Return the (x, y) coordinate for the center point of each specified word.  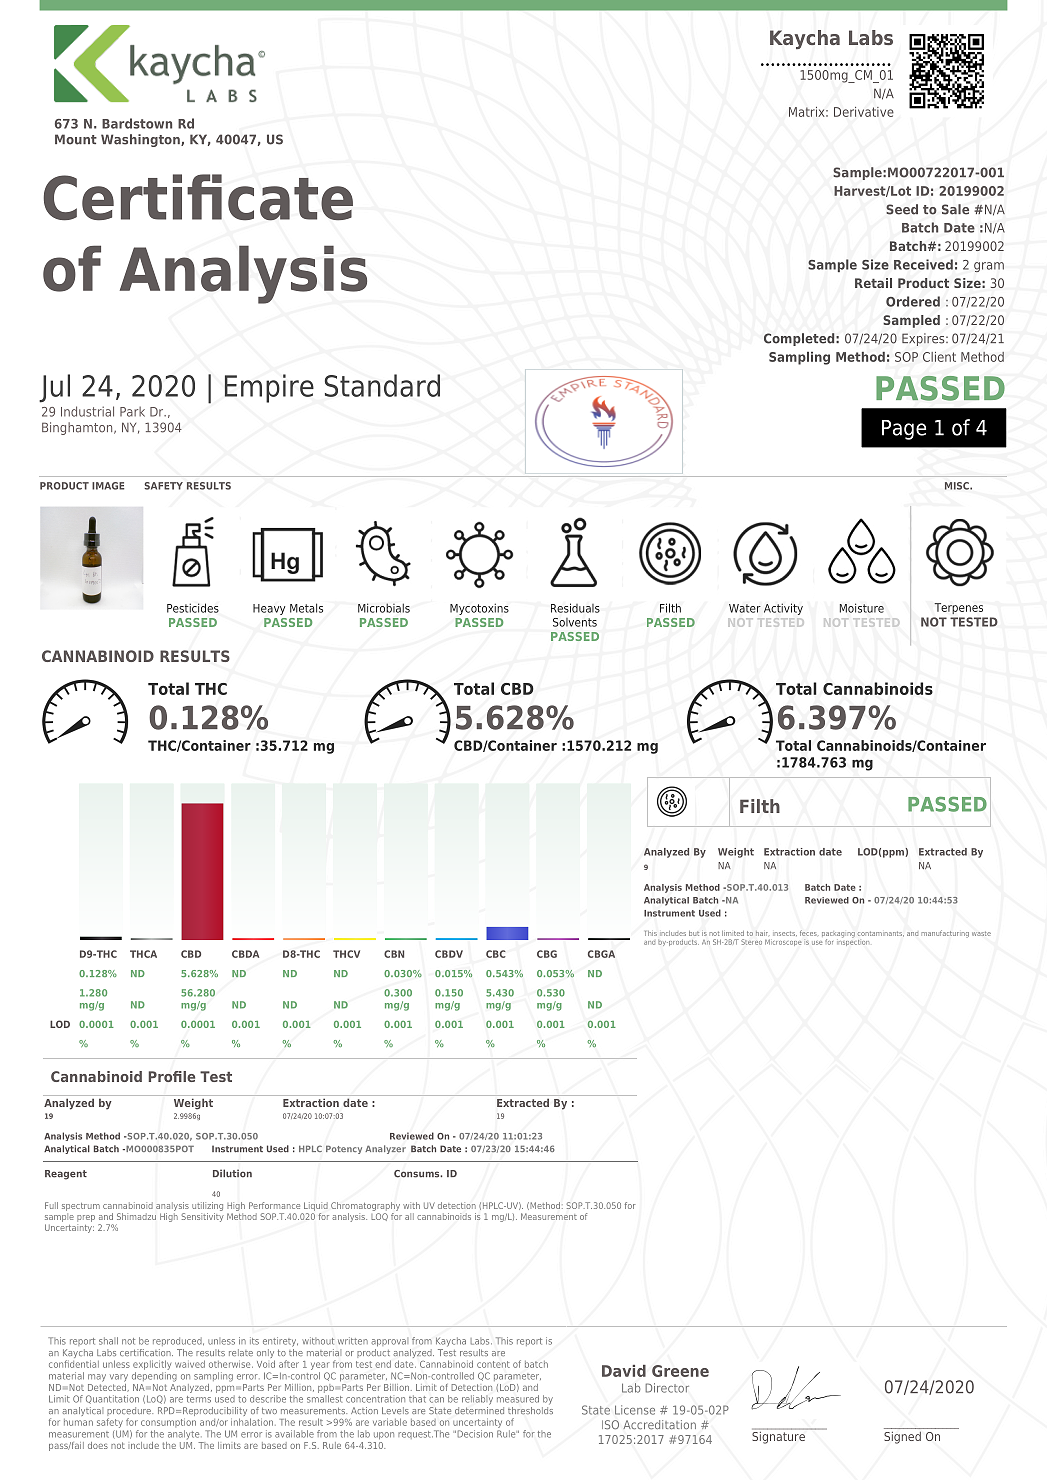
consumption (168, 1423)
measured (518, 1399)
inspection (853, 941)
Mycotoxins (479, 609)
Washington (141, 140)
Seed (902, 209)
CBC (496, 954)
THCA (143, 954)
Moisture (862, 608)
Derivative (864, 112)
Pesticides (193, 608)
